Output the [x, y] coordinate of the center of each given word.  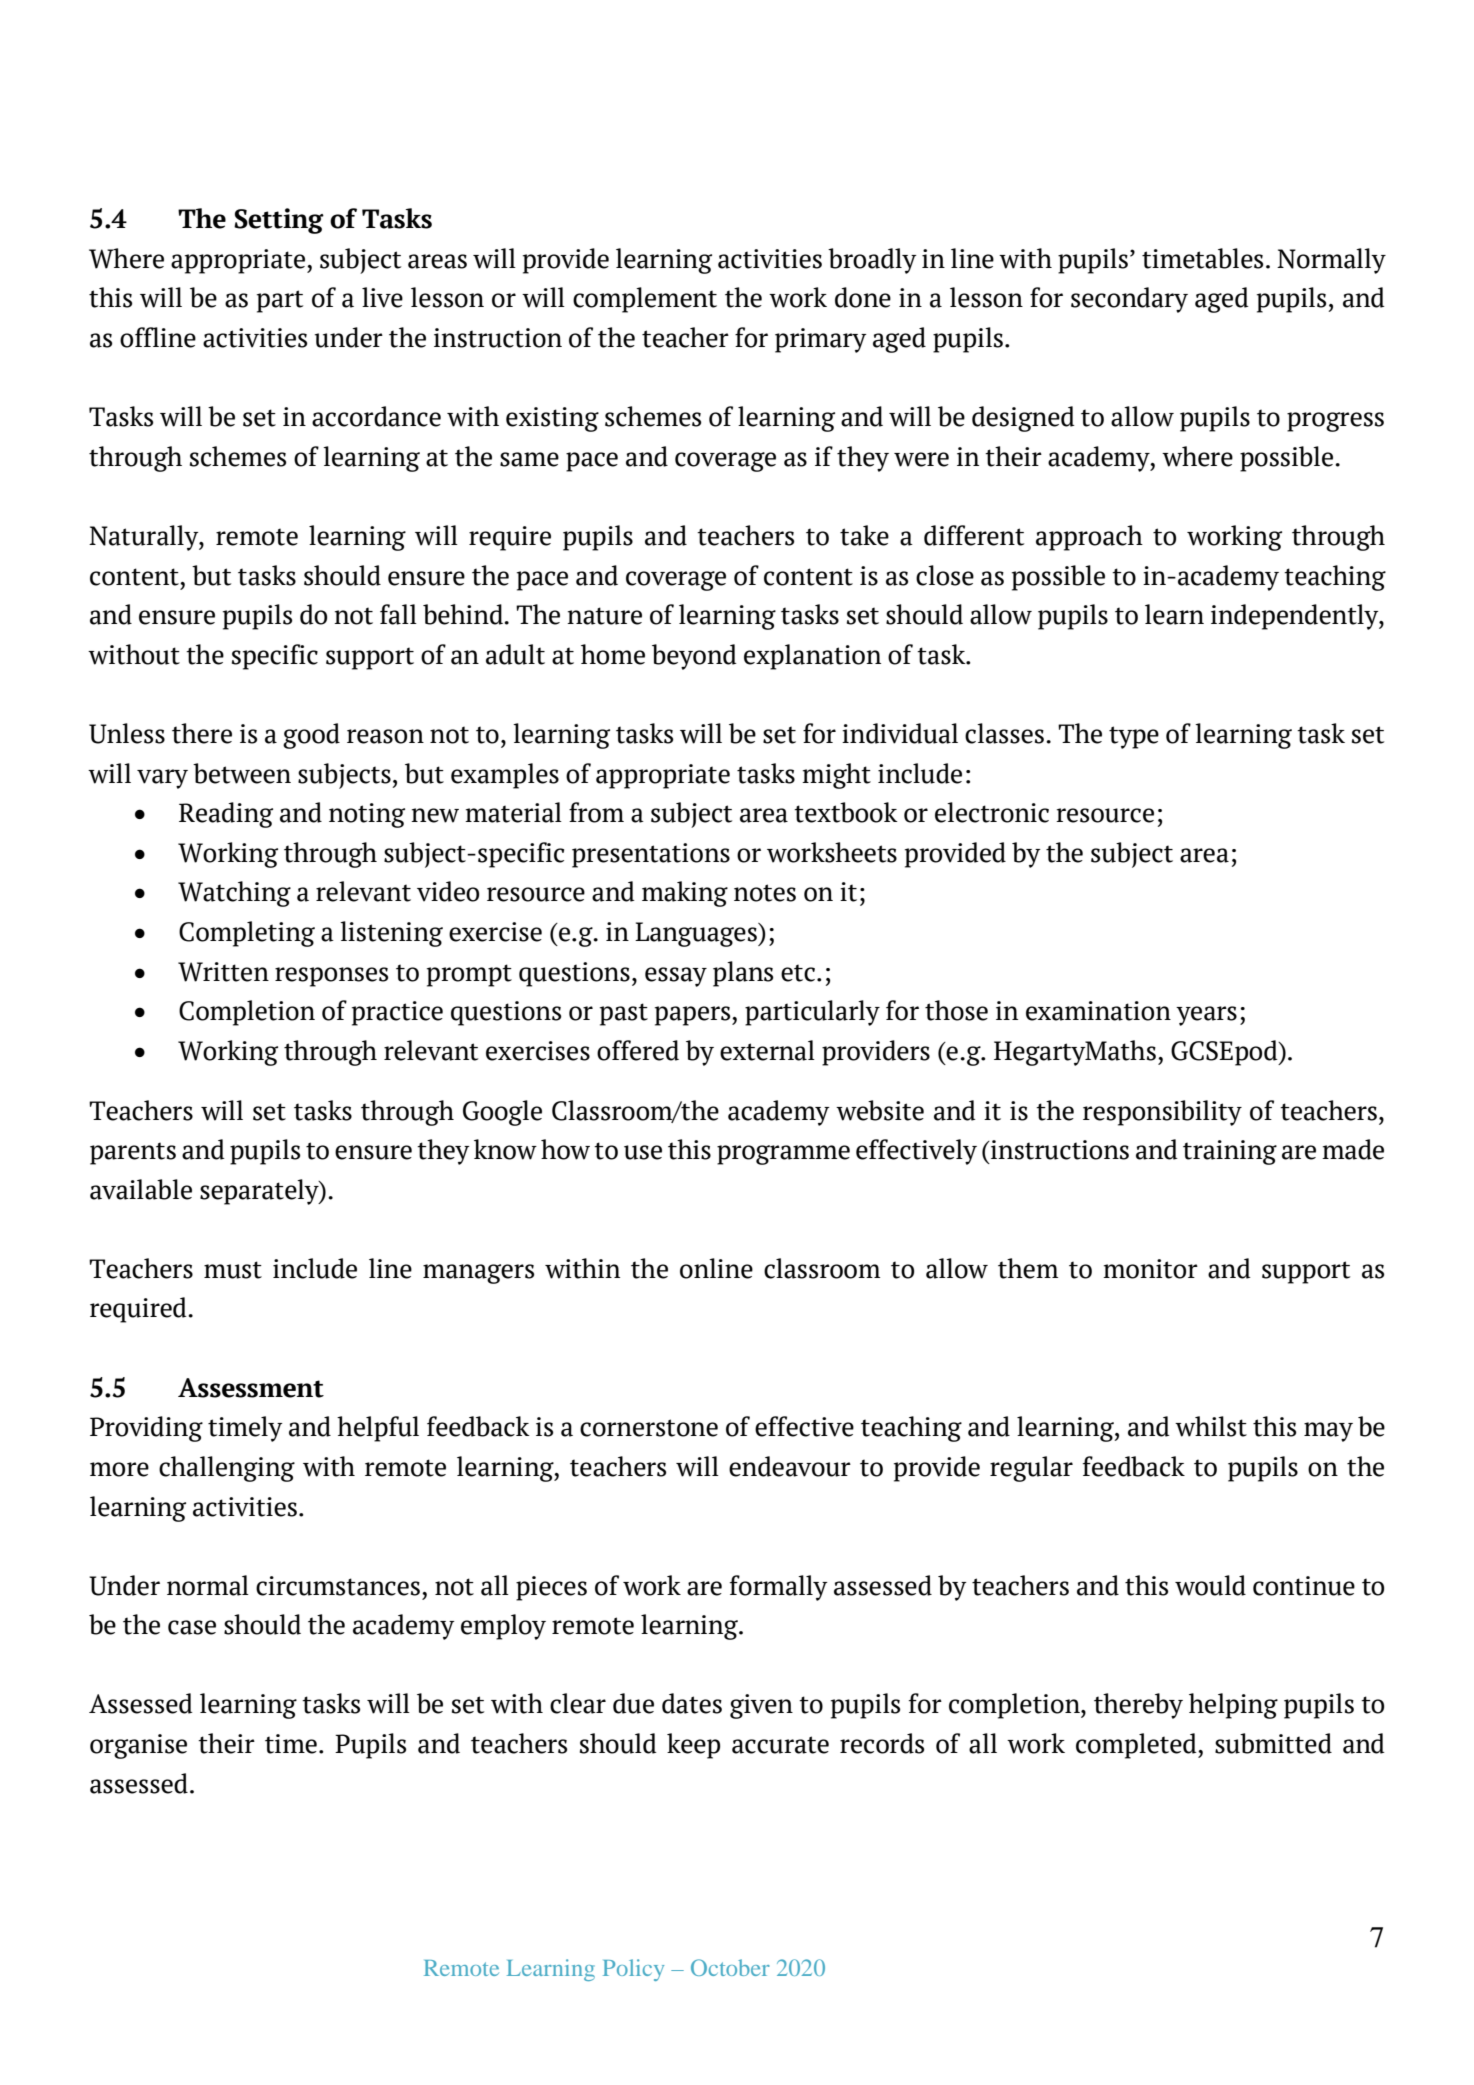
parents [133, 1153]
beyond [694, 657]
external [767, 1050]
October [730, 1967]
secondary [1129, 300]
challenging [227, 1469]
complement [645, 300]
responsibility [1162, 1113]
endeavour [790, 1466]
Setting [279, 221]
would [1210, 1585]
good [311, 736]
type [1134, 737]
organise [138, 1746]
